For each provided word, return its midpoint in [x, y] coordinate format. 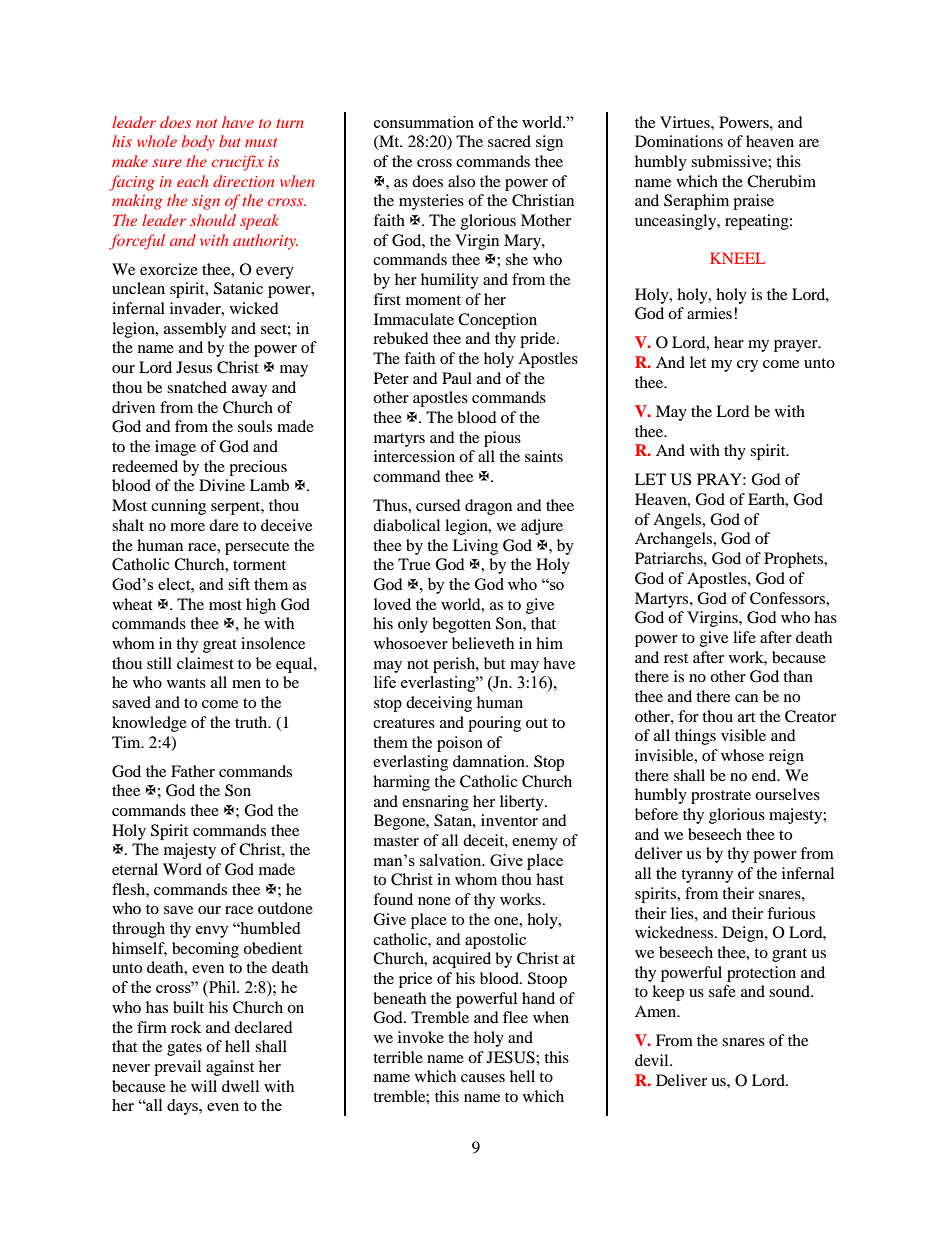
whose [742, 755]
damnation [490, 761]
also [461, 181]
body [198, 143]
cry [747, 366]
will [204, 1086]
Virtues [686, 122]
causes [483, 1078]
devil [653, 1060]
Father [193, 771]
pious [502, 439]
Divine [222, 485]
